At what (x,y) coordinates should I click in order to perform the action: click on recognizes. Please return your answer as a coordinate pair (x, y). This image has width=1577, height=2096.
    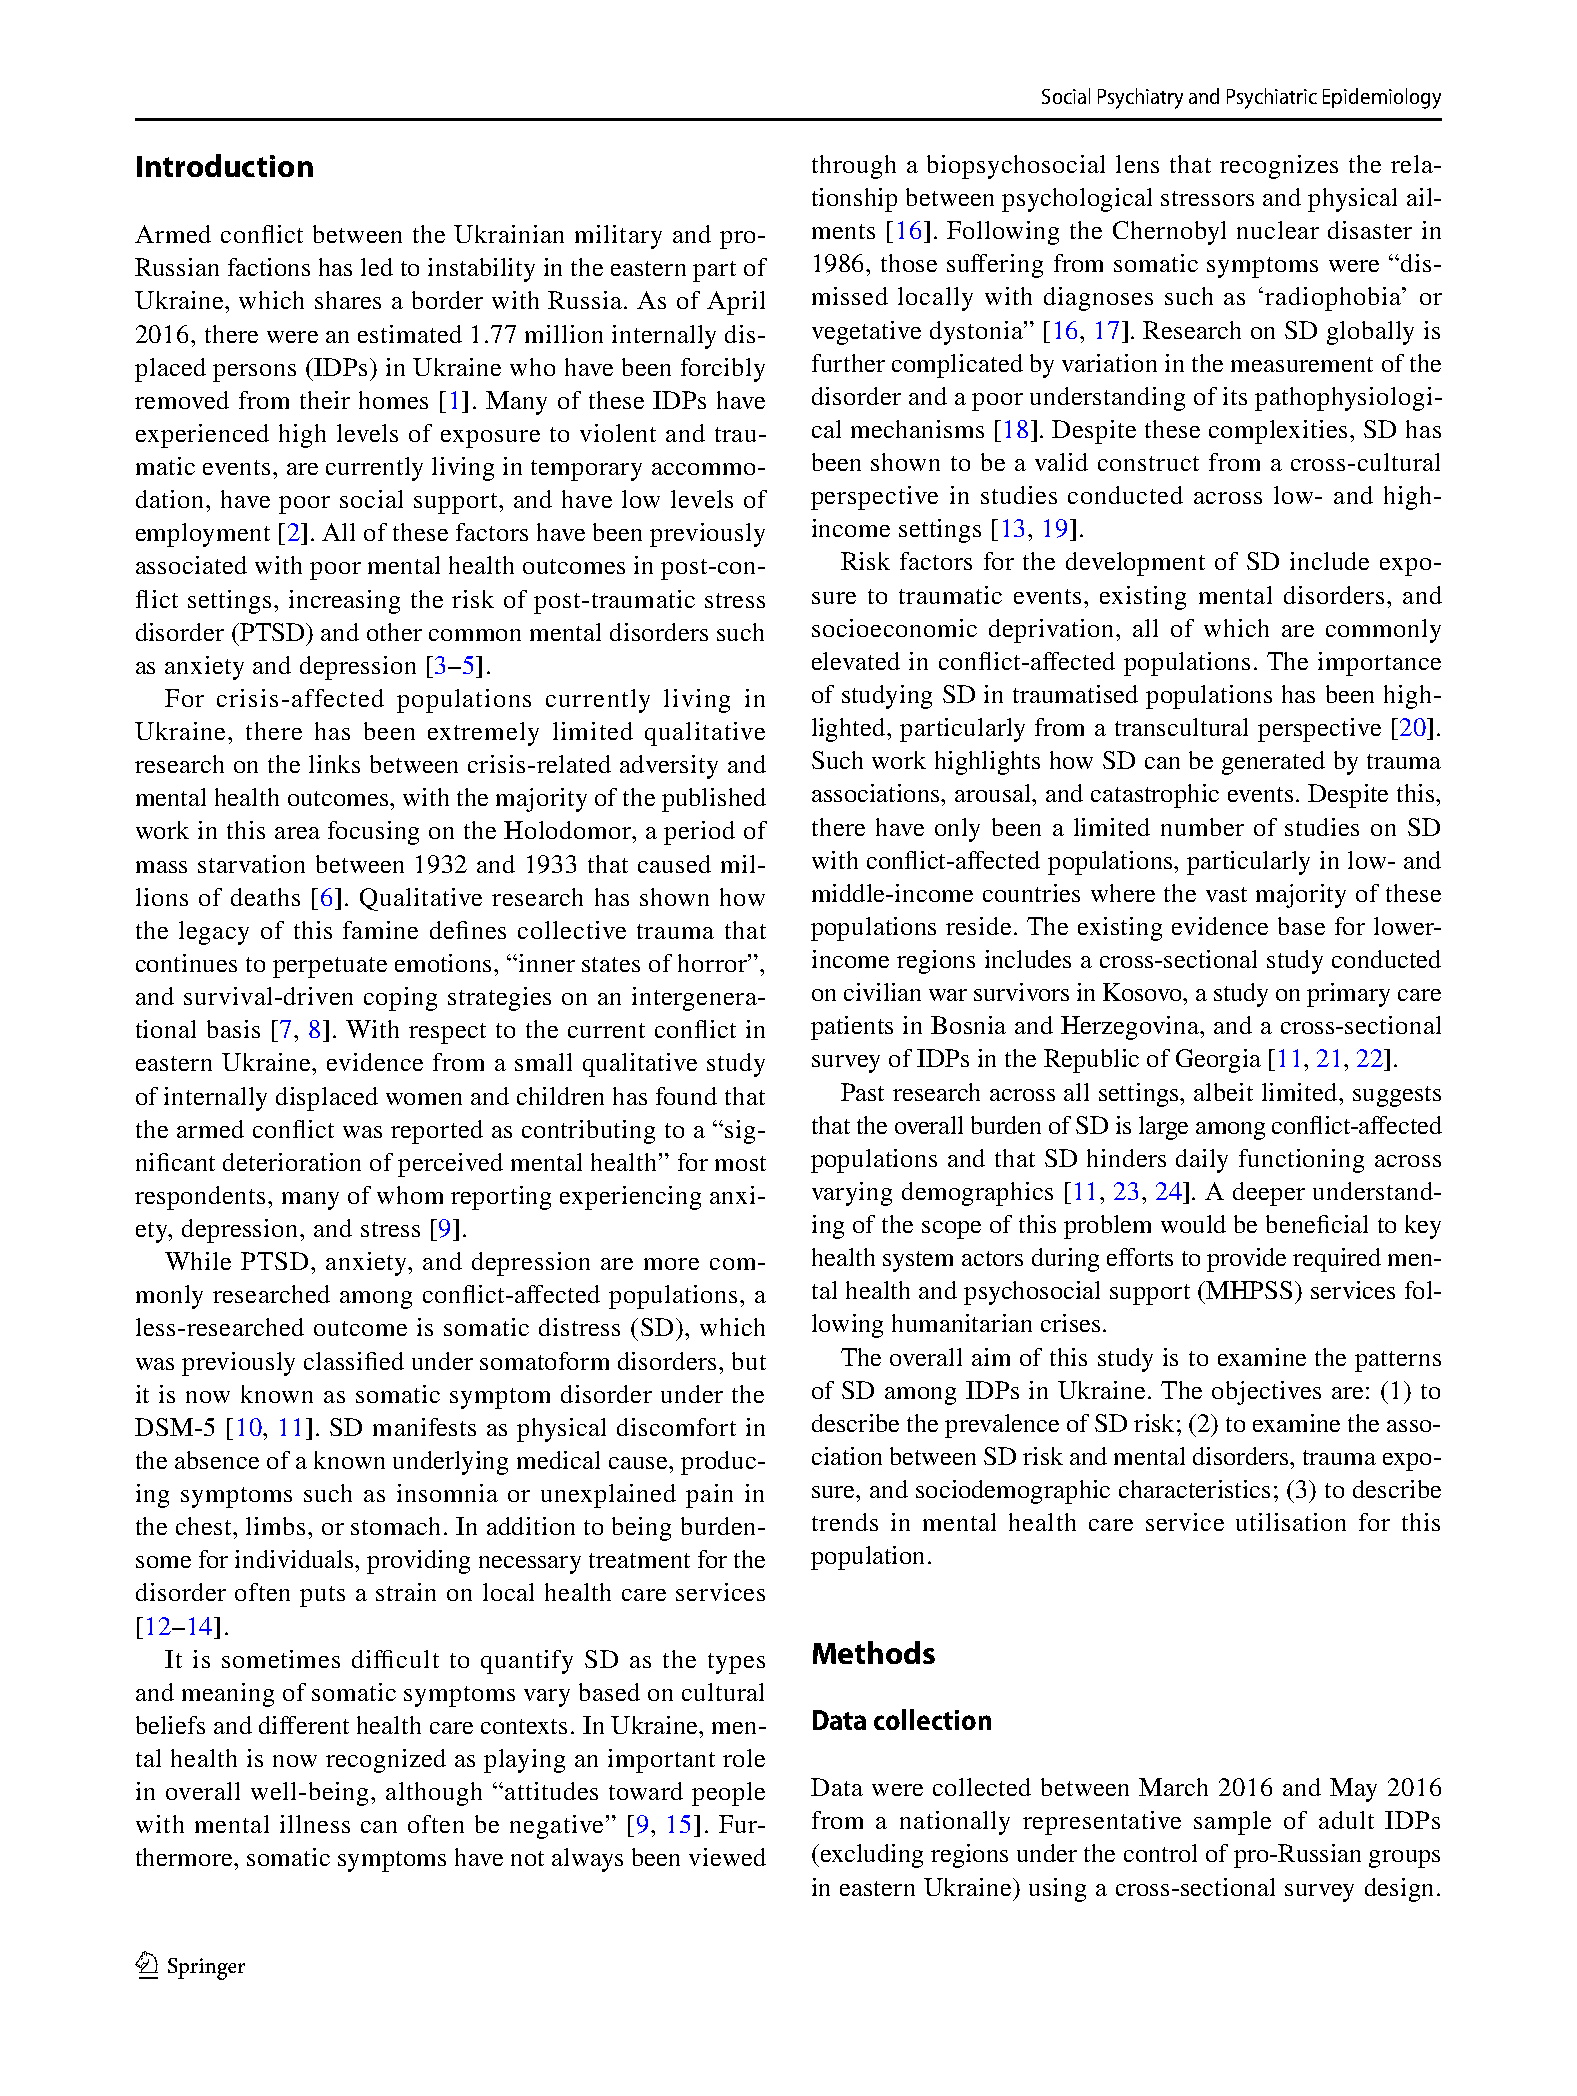
    Looking at the image, I should click on (1279, 167).
